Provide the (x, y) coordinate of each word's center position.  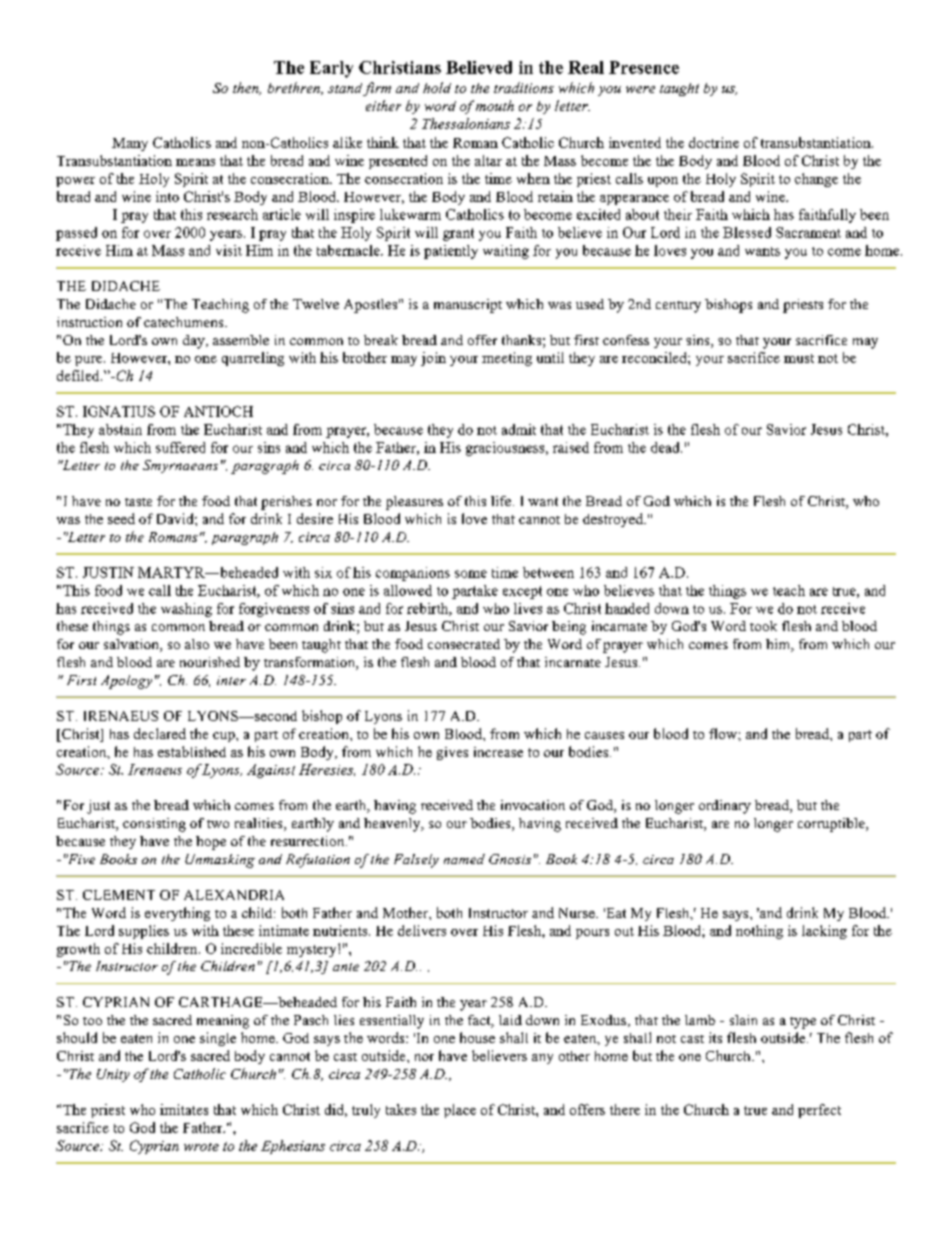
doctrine (714, 142)
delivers (422, 930)
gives (452, 753)
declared (160, 733)
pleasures (414, 503)
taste (138, 502)
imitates (184, 1109)
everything (177, 914)
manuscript (468, 306)
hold (437, 87)
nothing (759, 932)
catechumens (185, 322)
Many (130, 144)
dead (666, 447)
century (678, 307)
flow (724, 733)
